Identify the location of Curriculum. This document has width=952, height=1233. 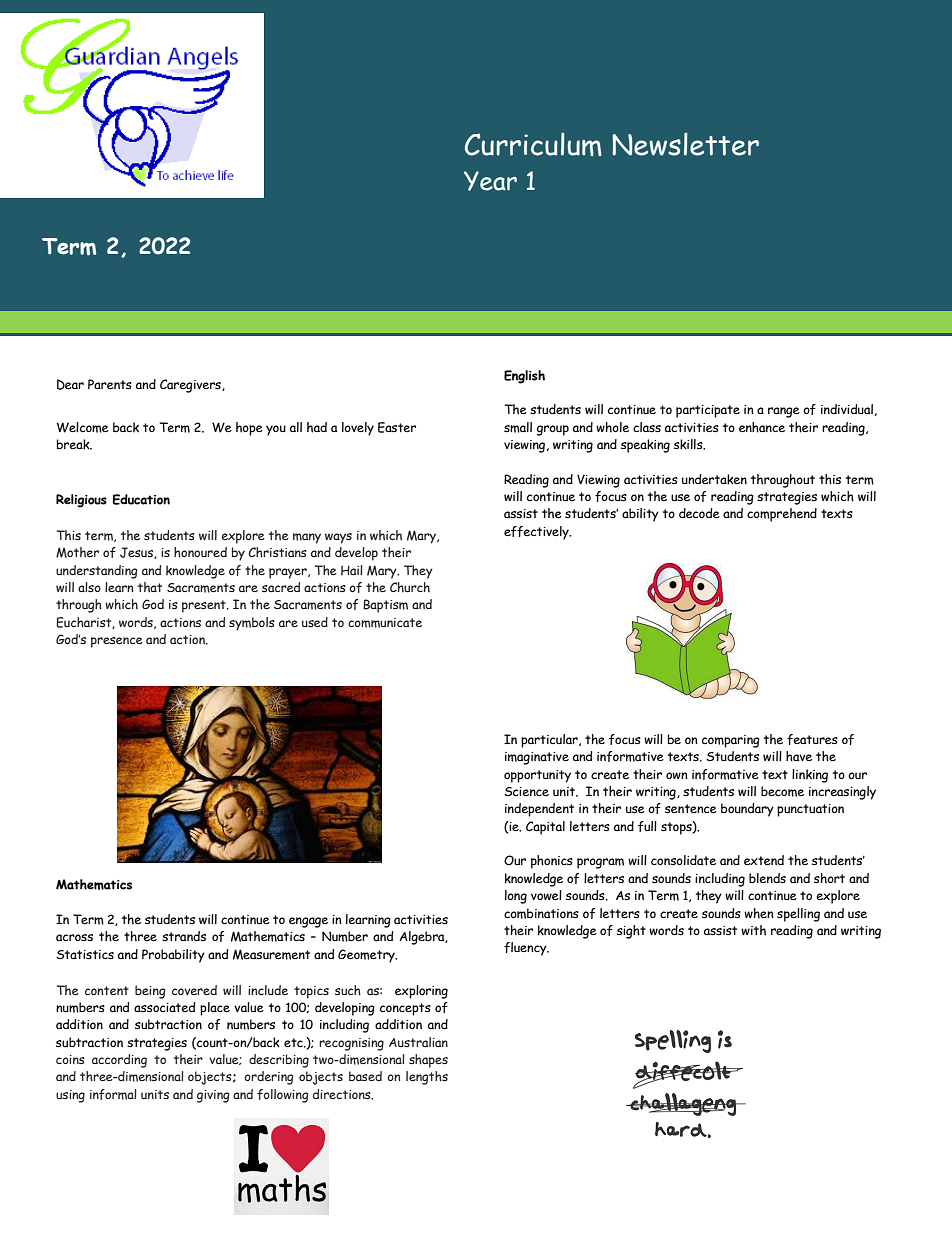
(533, 144).
